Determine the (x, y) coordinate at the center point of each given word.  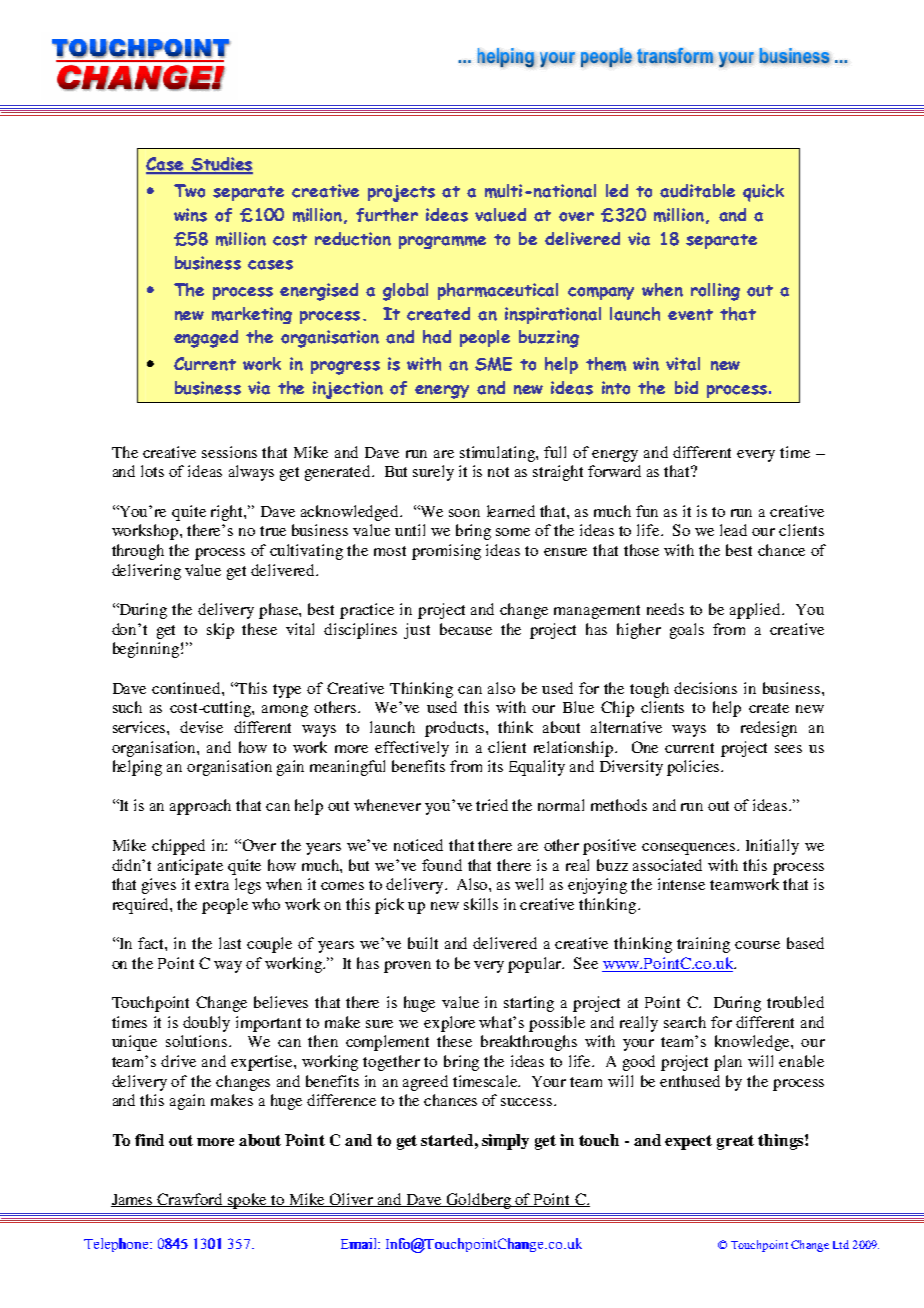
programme (442, 242)
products (454, 729)
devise (201, 727)
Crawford (191, 1200)
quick (763, 193)
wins (190, 215)
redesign (769, 729)
